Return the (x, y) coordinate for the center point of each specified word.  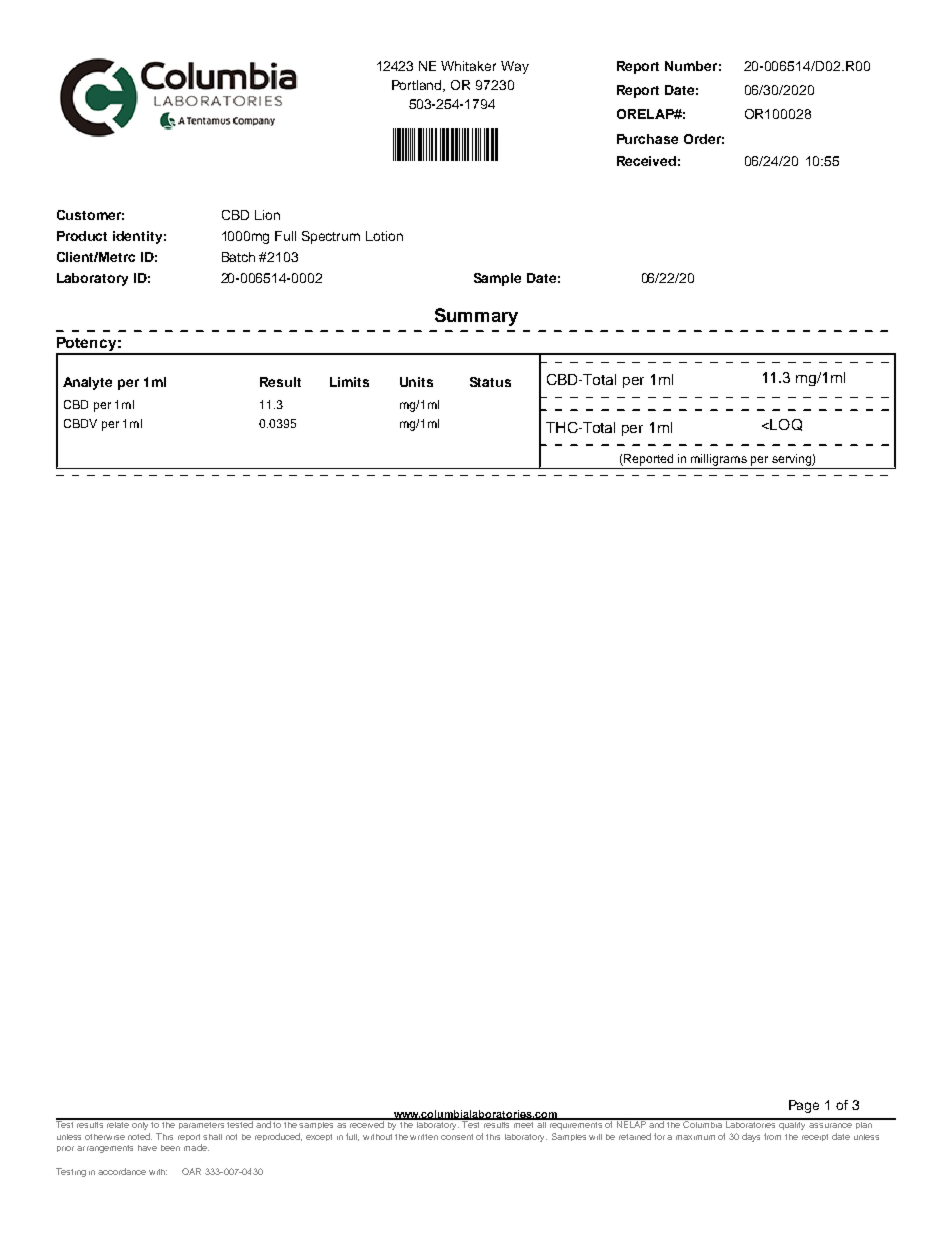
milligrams (719, 460)
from (772, 1136)
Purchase (647, 139)
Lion (267, 215)
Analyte (87, 383)
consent (457, 1137)
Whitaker (468, 66)
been (170, 1148)
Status (490, 382)
